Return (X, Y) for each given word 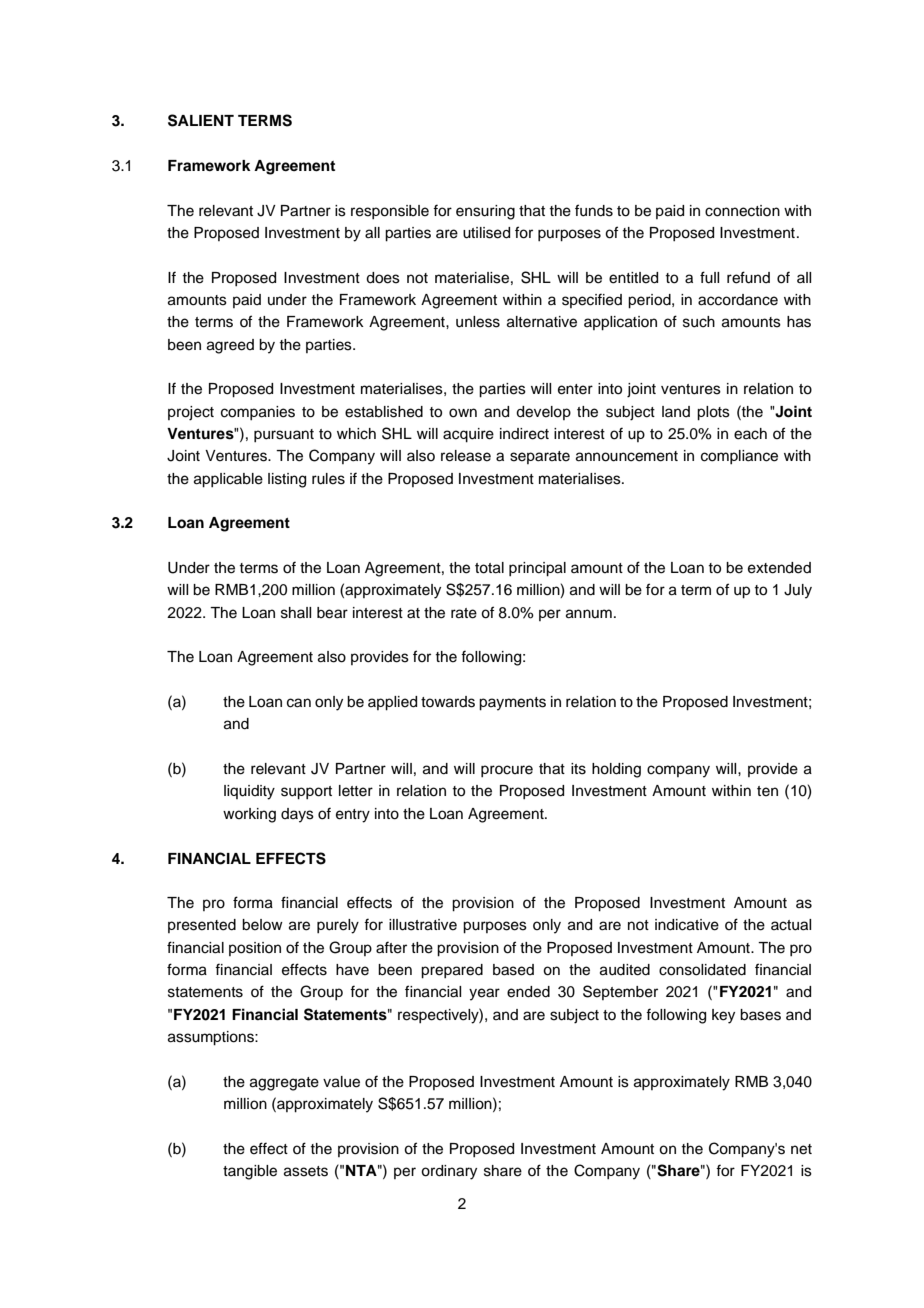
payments (512, 704)
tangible (250, 1172)
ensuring (485, 212)
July (798, 591)
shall (296, 613)
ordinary (449, 1172)
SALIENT (201, 120)
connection (742, 211)
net (801, 1149)
